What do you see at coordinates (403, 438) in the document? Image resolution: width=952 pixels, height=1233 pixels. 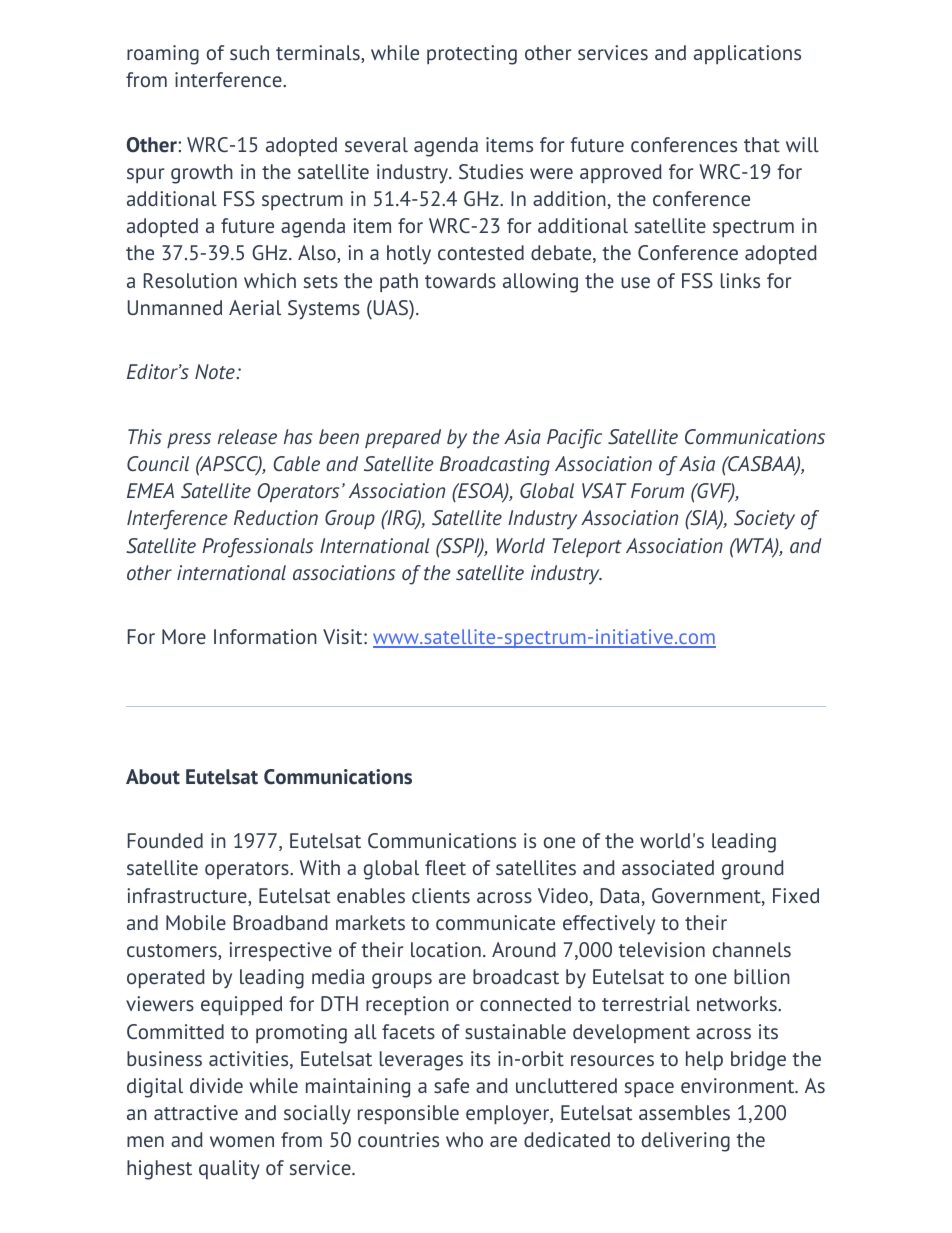 I see `prepared` at bounding box center [403, 438].
